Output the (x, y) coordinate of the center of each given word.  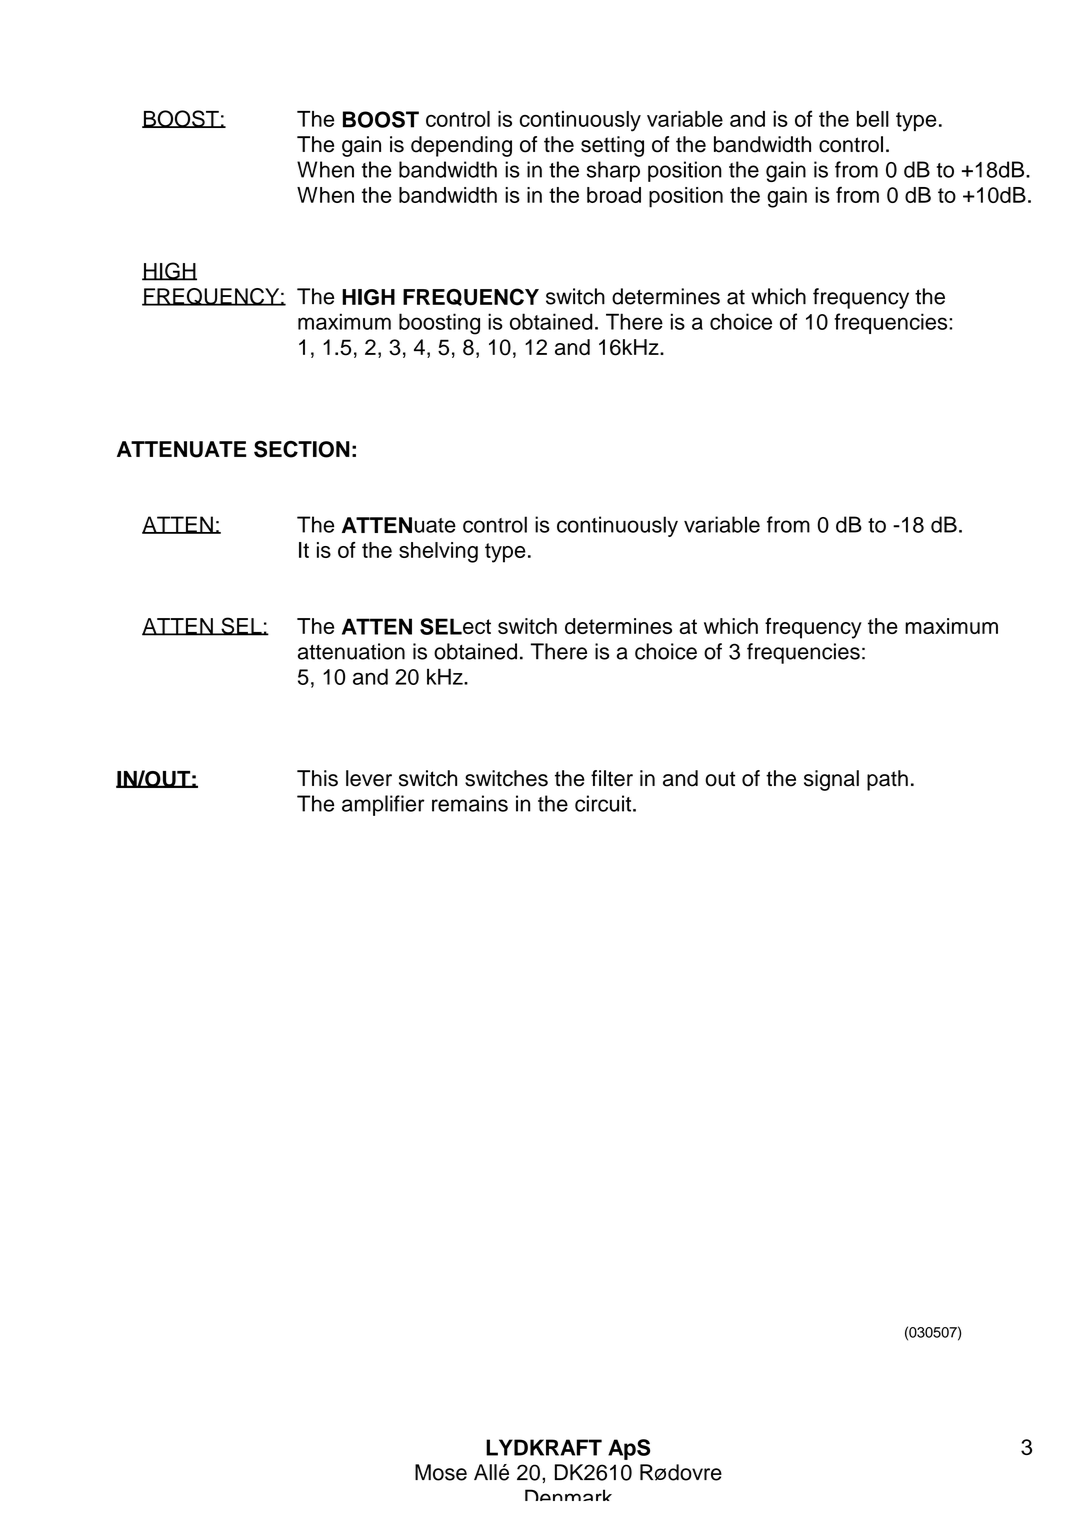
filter (612, 778)
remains (470, 803)
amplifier (383, 805)
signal (831, 780)
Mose (441, 1472)
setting (612, 146)
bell (873, 119)
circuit (604, 803)
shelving (438, 552)
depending (461, 146)
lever (369, 778)
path (887, 780)
